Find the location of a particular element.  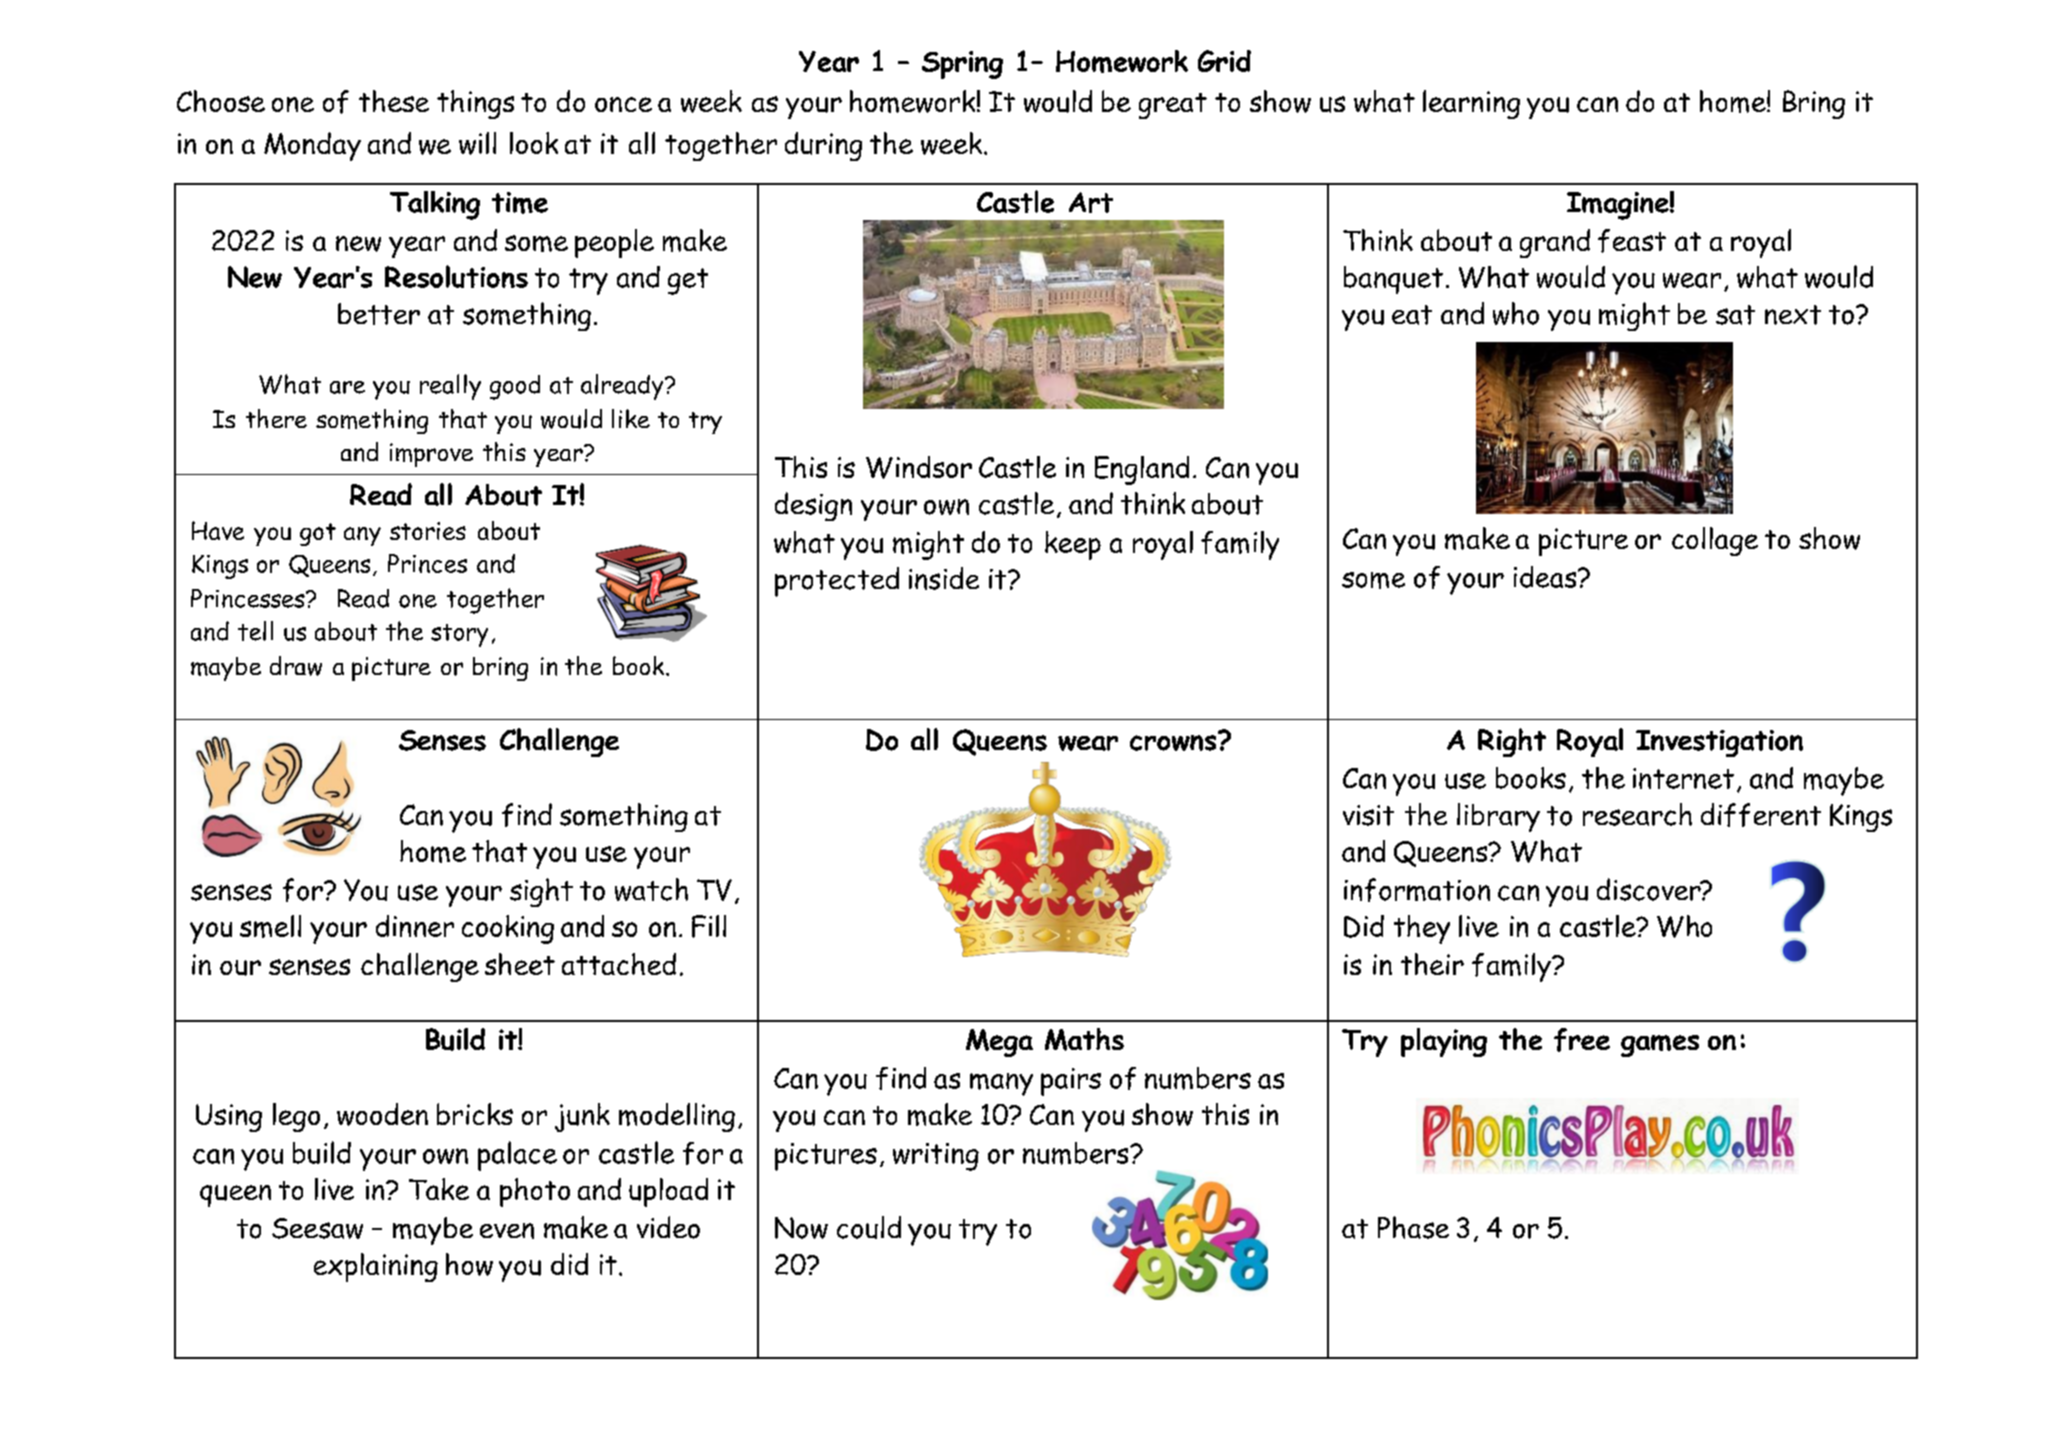

these is located at coordinates (394, 101).
